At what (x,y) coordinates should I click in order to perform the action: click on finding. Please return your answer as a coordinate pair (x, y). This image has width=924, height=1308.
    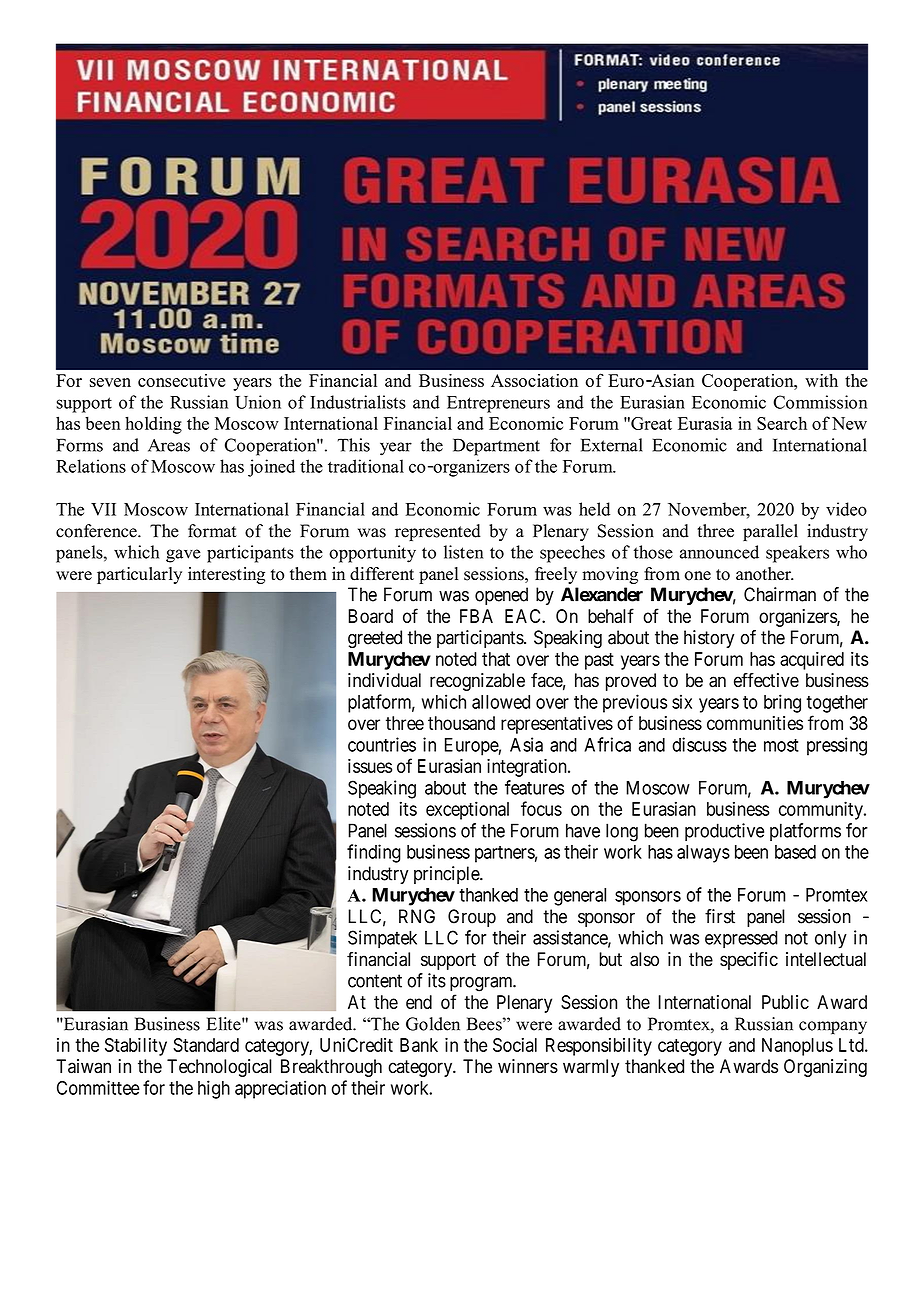
    Looking at the image, I should click on (374, 853).
